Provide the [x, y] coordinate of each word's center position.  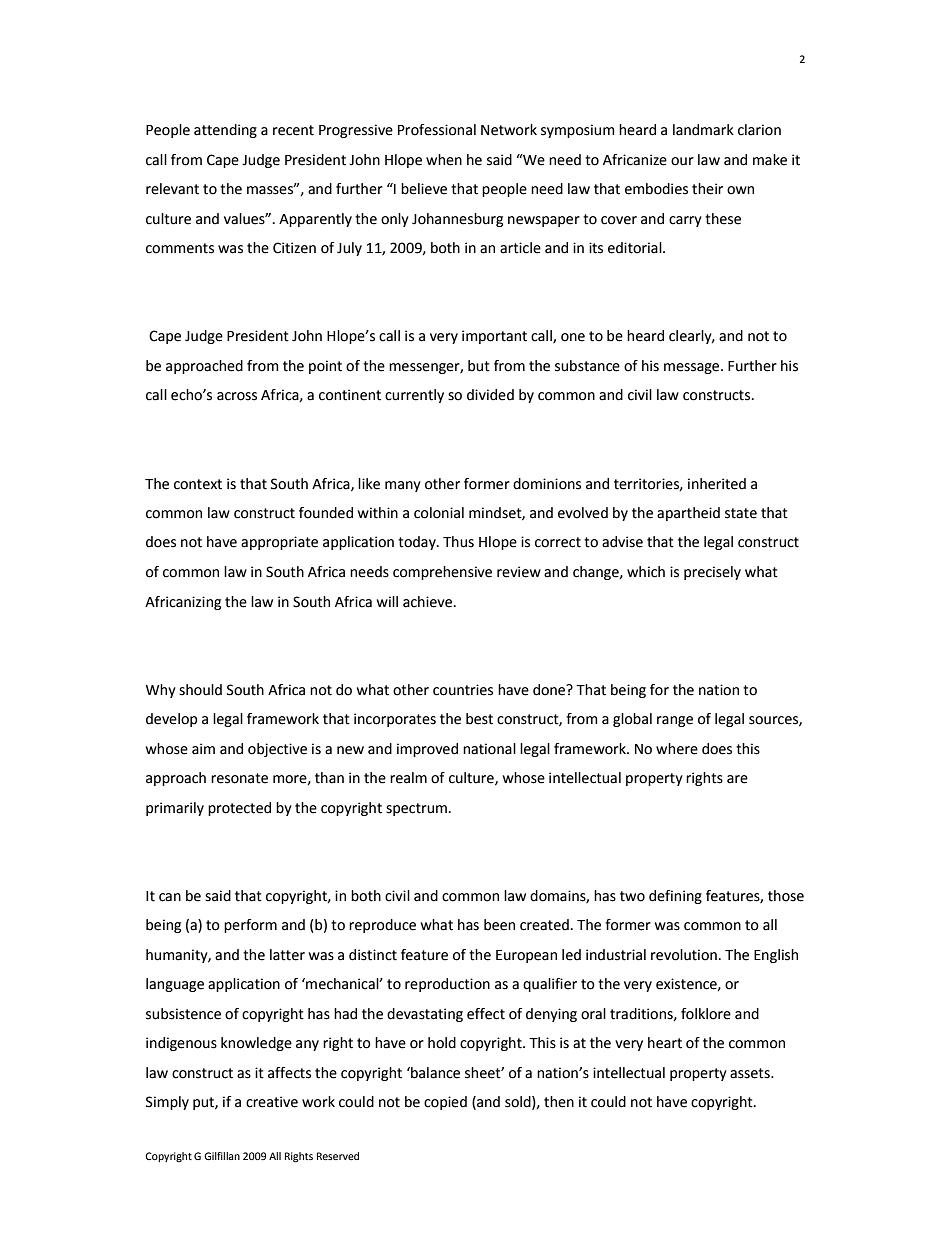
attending [225, 131]
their [707, 189]
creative [272, 1102]
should [200, 690]
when [444, 160]
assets [751, 1073]
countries [463, 690]
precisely [712, 573]
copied [445, 1103]
